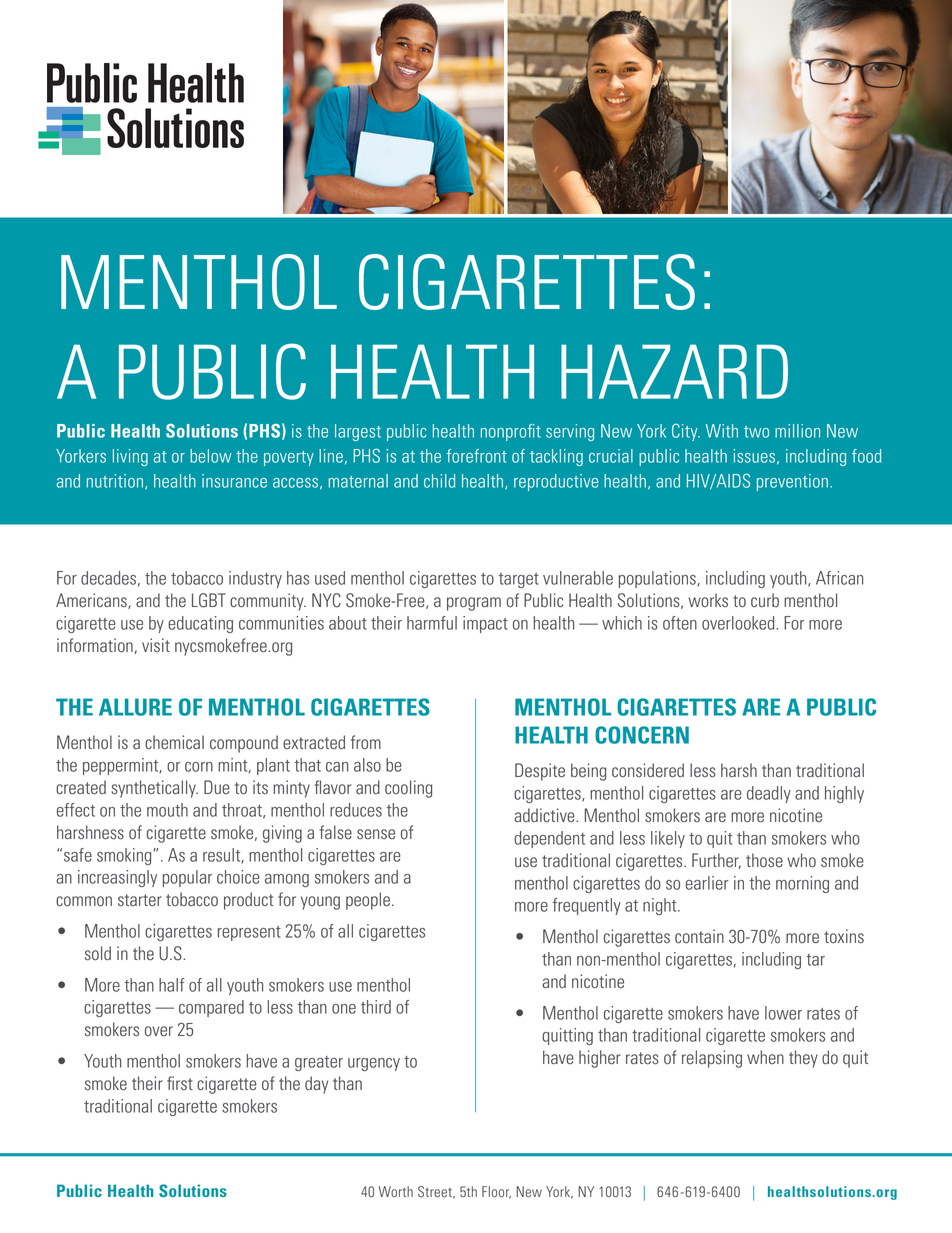 The image size is (952, 1233). Describe the element at coordinates (756, 432) in the document. I see `two` at that location.
